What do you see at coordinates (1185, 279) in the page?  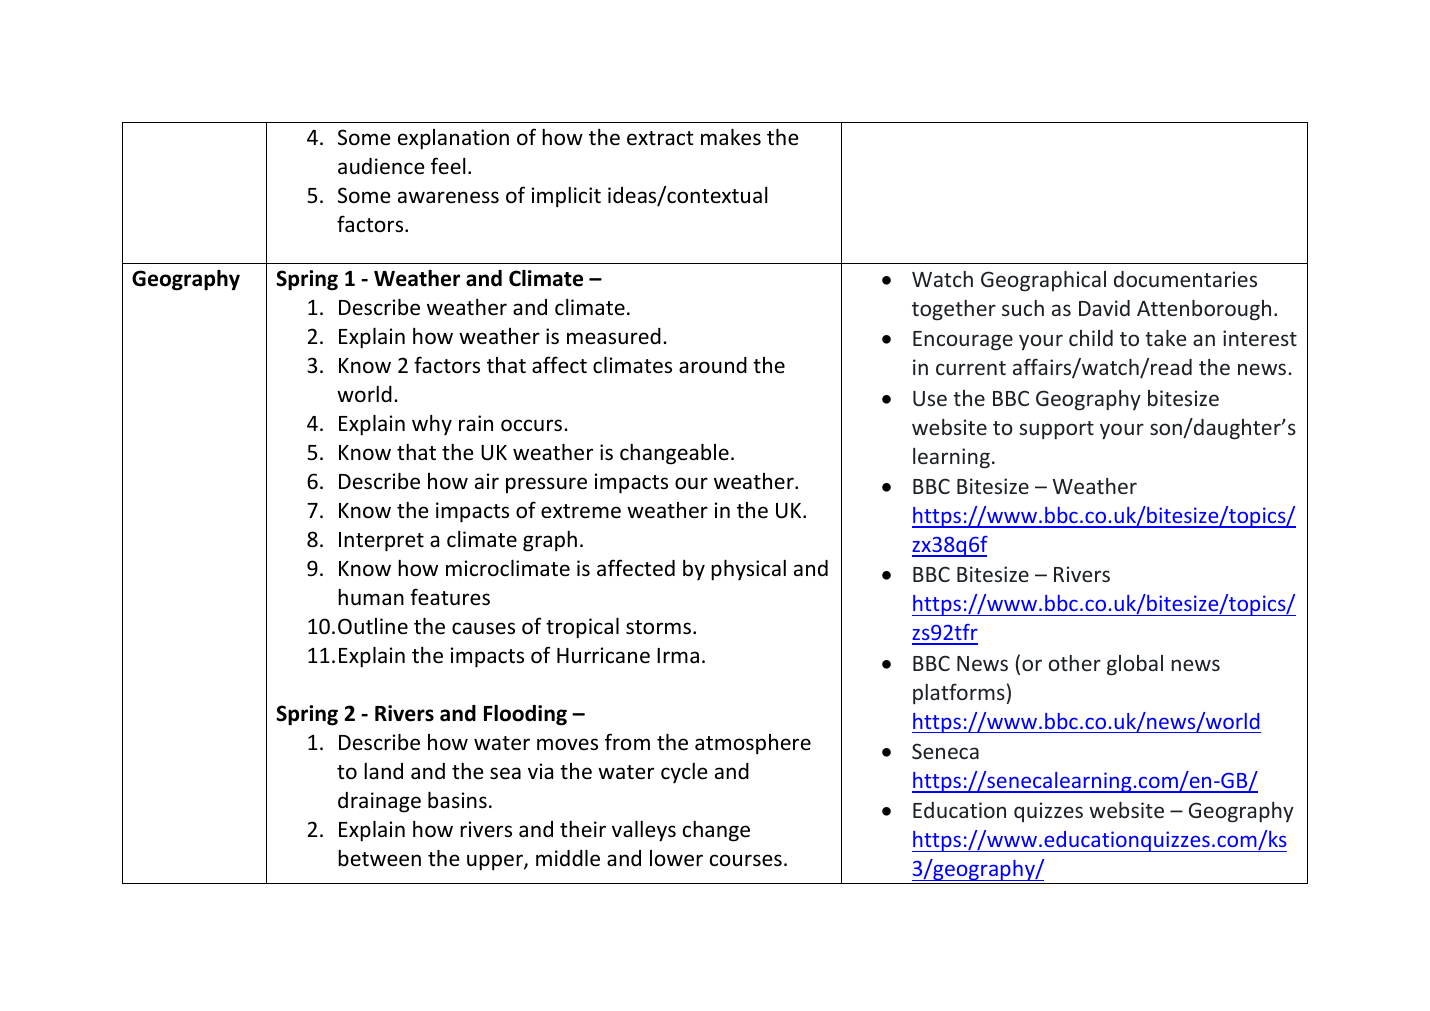 I see `documentaries` at bounding box center [1185, 279].
